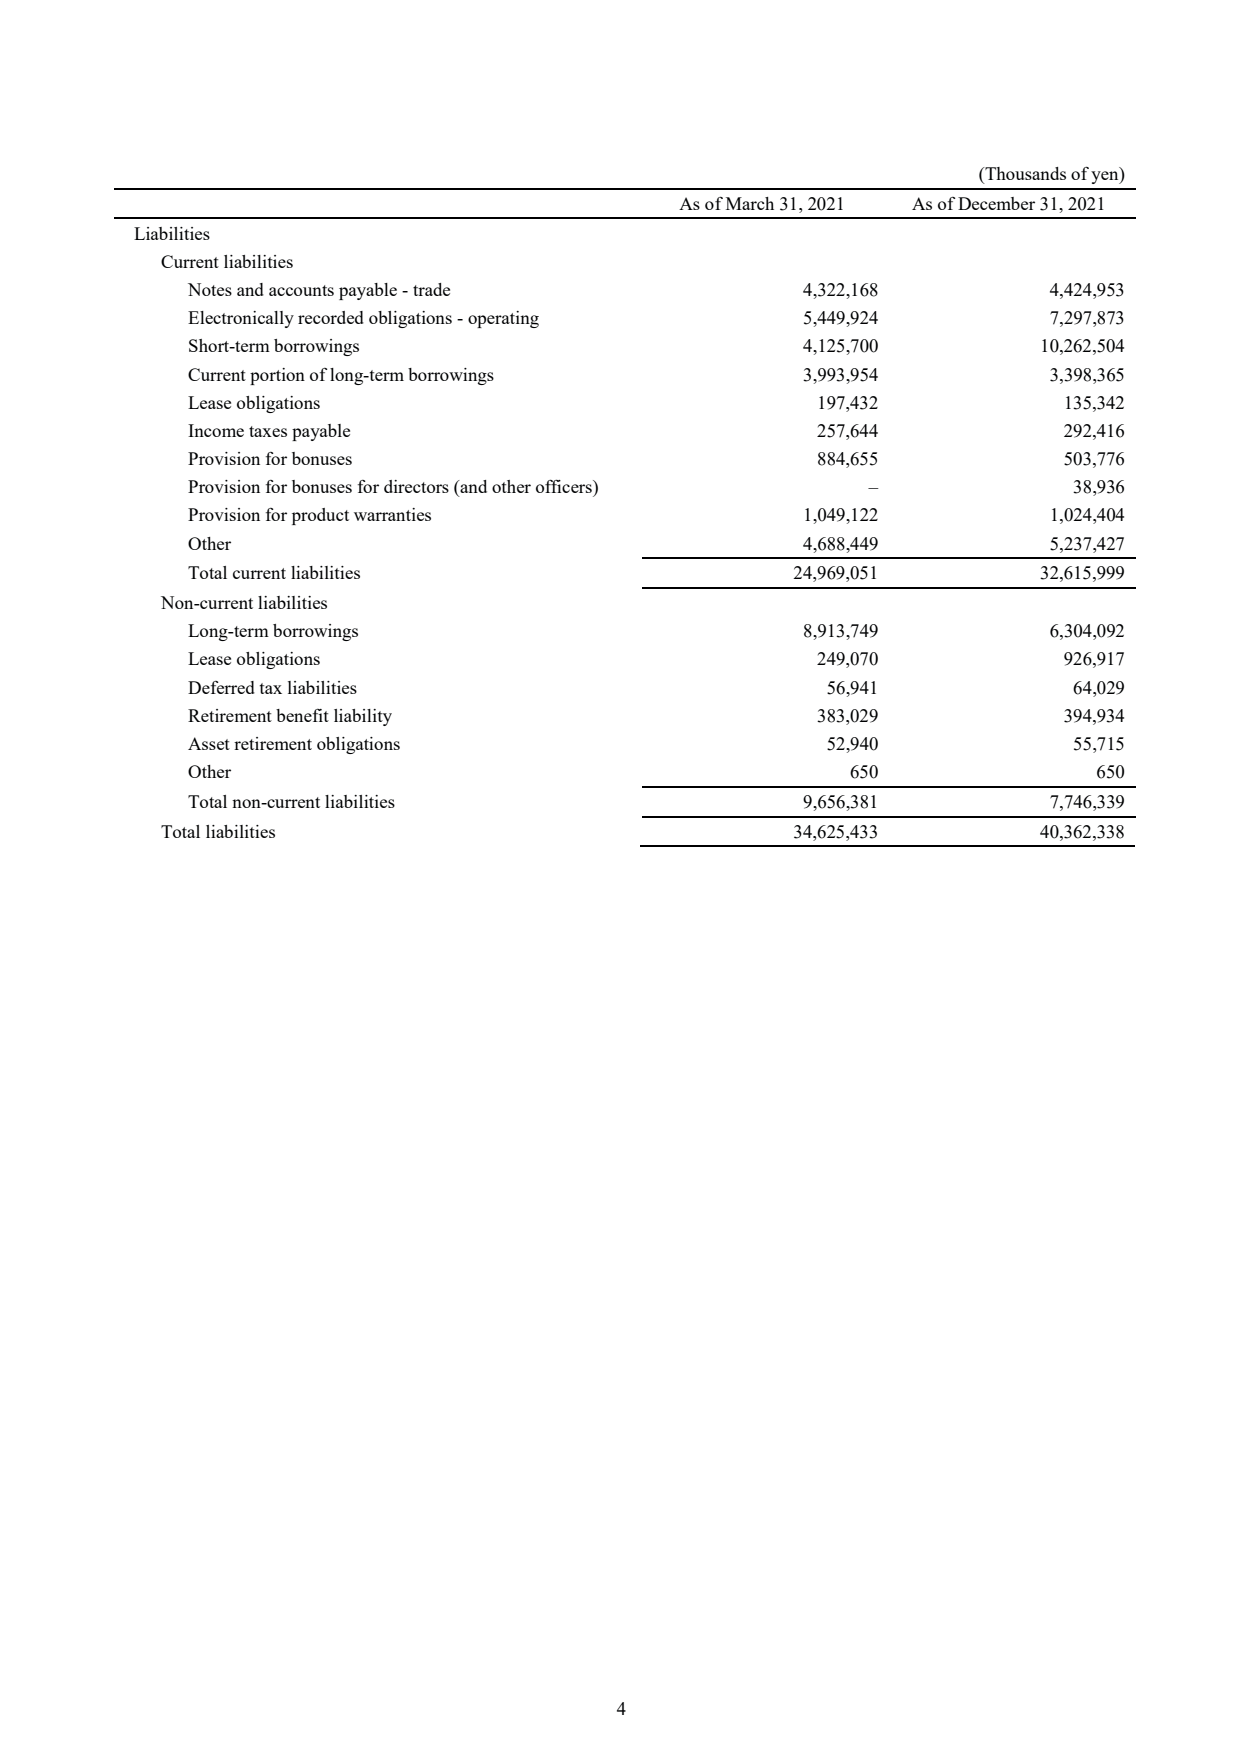 The image size is (1243, 1758). What do you see at coordinates (302, 715) in the screenshot?
I see `benefit` at bounding box center [302, 715].
